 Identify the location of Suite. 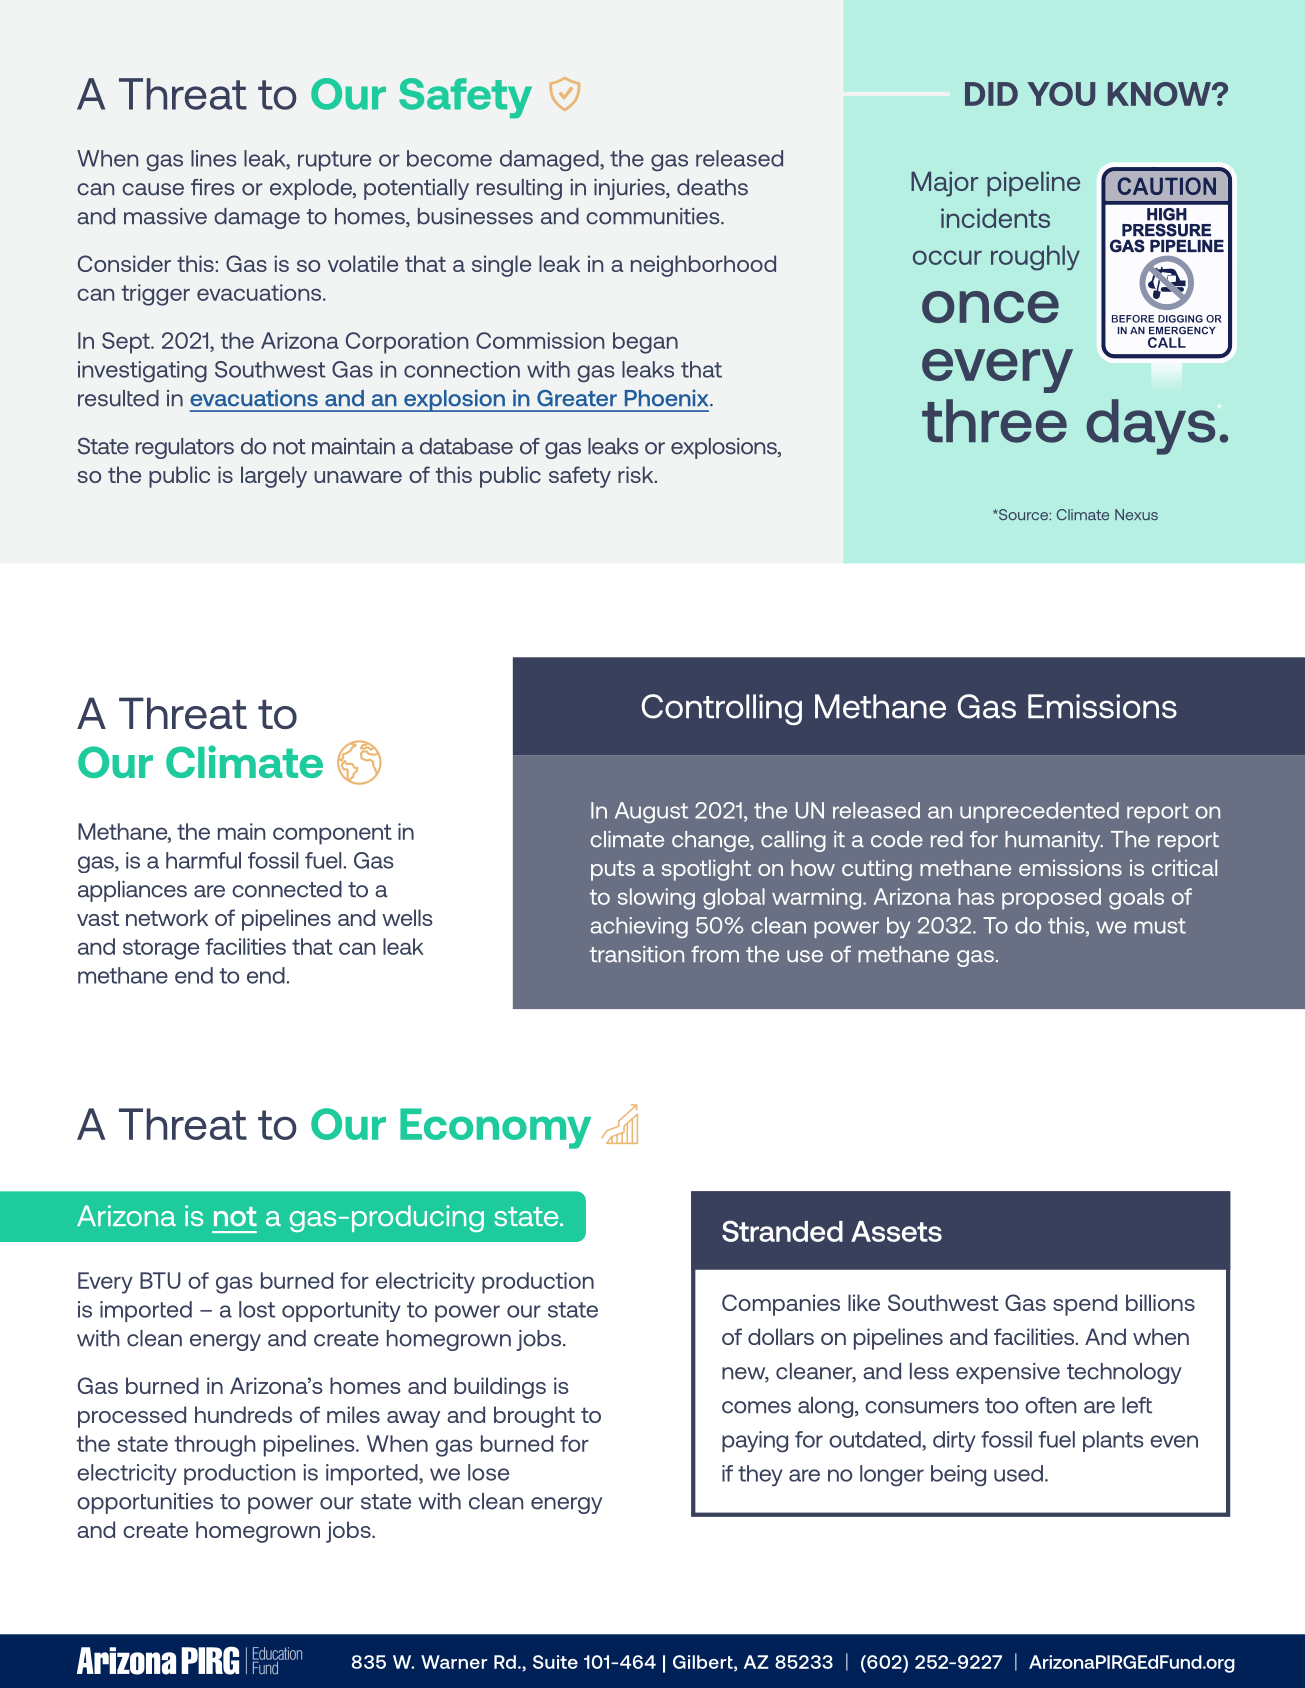
(555, 1662).
